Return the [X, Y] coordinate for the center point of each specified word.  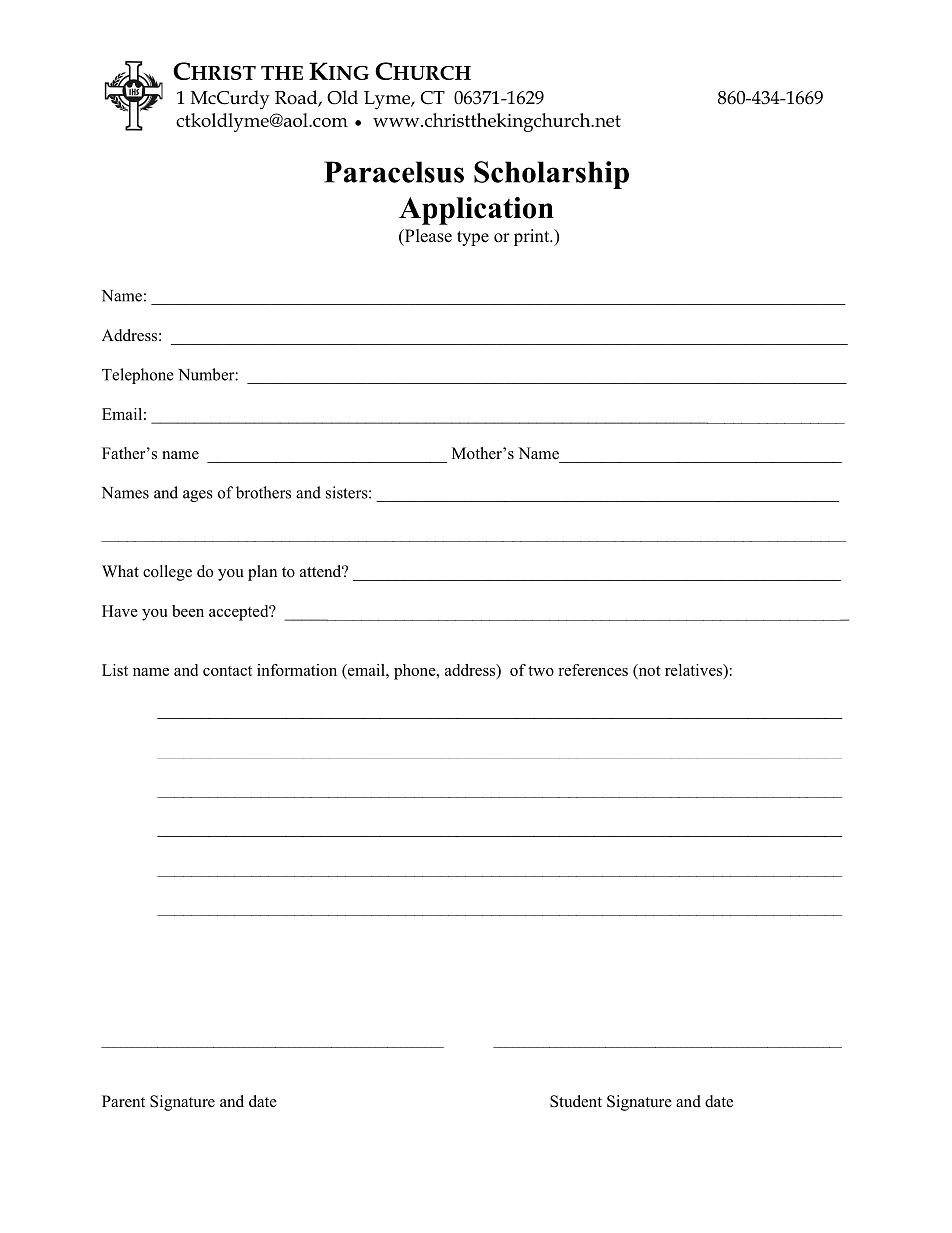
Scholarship [551, 175]
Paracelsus [394, 172]
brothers [263, 492]
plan [262, 573]
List [115, 670]
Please [427, 237]
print [533, 237]
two [541, 671]
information [297, 670]
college [167, 573]
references [593, 670]
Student [576, 1101]
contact [227, 671]
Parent [123, 1101]
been [188, 611]
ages [198, 496]
